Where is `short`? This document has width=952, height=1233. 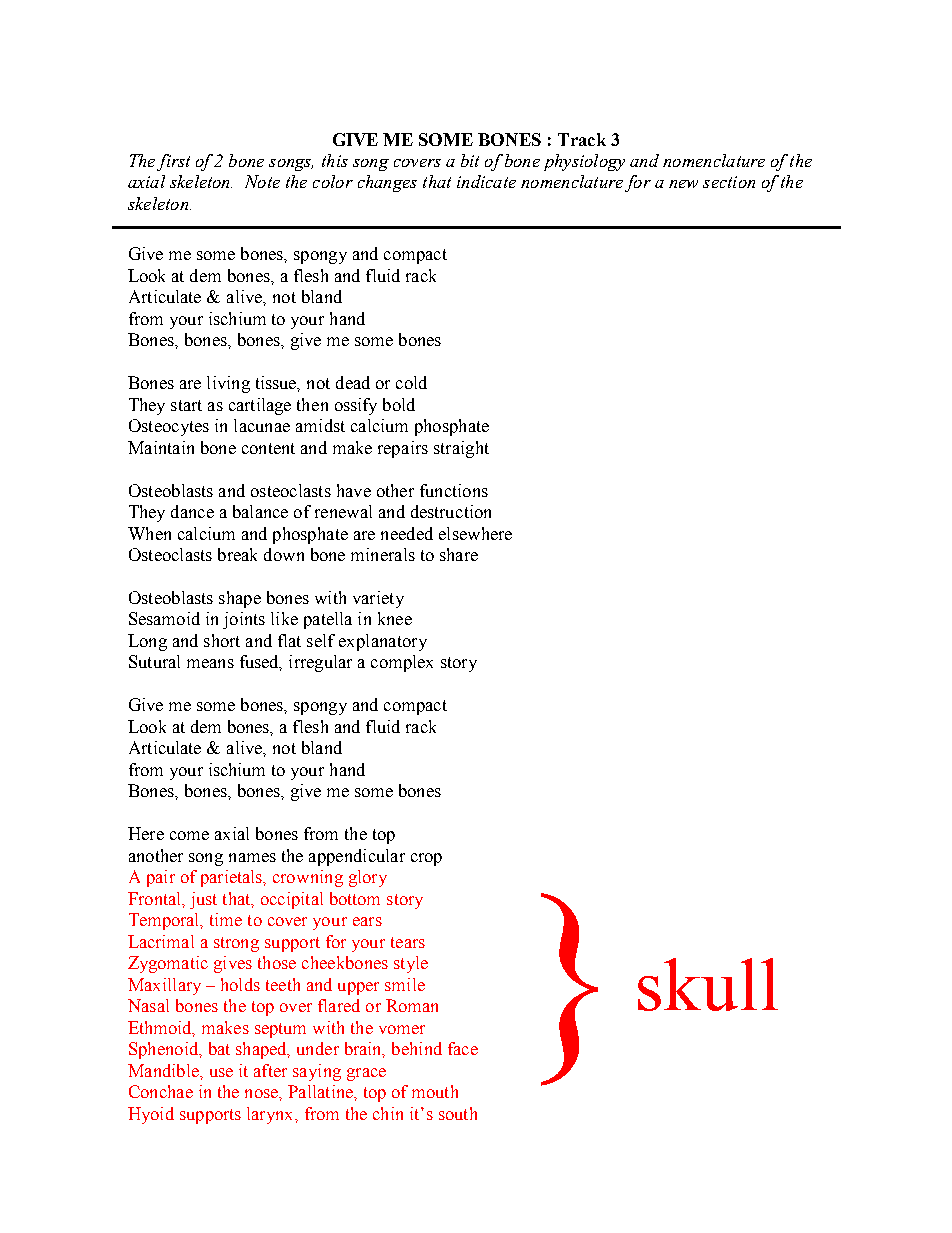
short is located at coordinates (222, 640).
